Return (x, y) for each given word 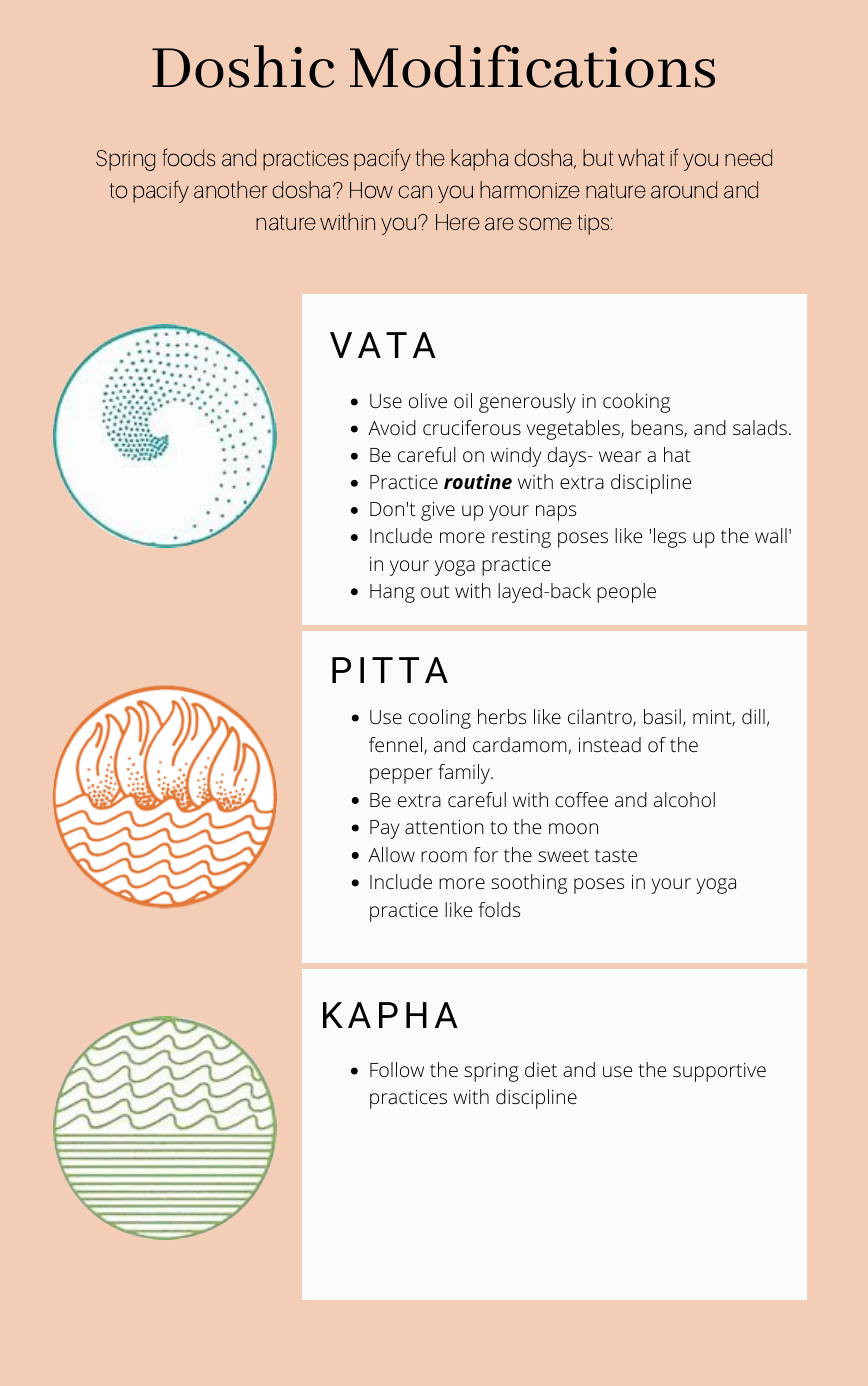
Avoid (392, 427)
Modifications (532, 66)
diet (541, 1069)
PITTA (390, 670)
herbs (502, 716)
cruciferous (472, 427)
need (748, 158)
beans (658, 429)
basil (662, 716)
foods (188, 157)
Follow (397, 1069)
